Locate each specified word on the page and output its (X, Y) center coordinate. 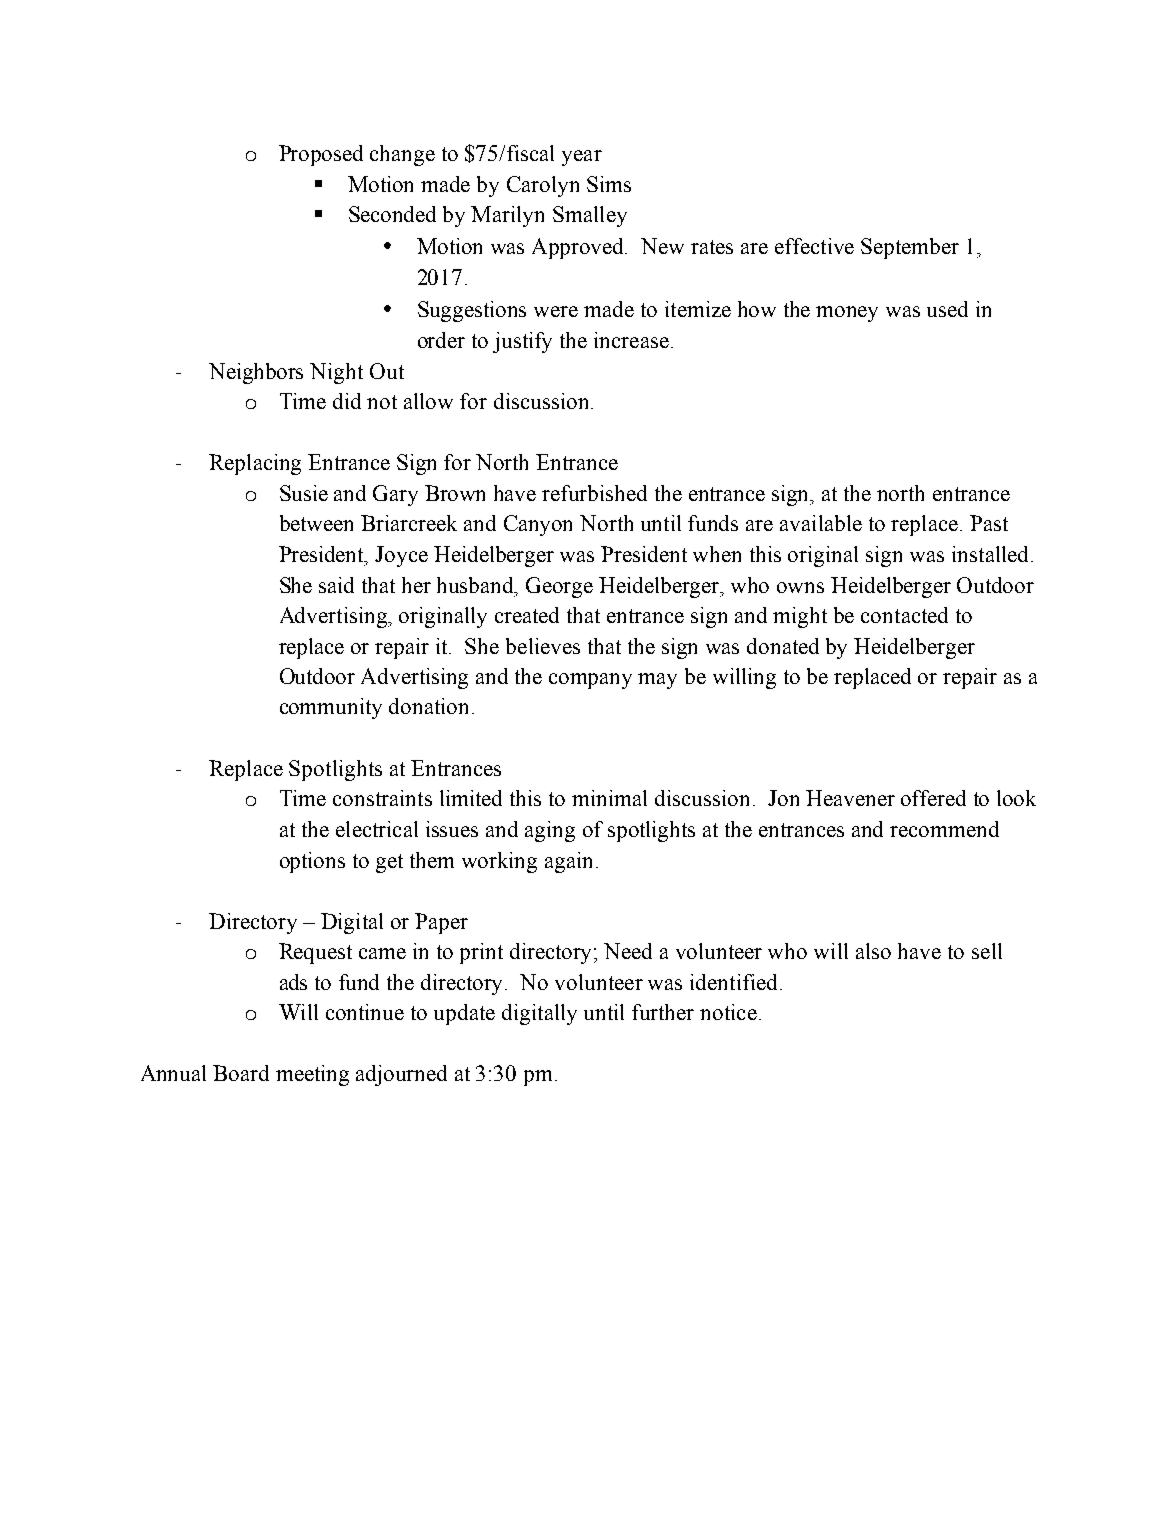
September (910, 248)
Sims (609, 184)
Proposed (321, 155)
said (336, 585)
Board (241, 1073)
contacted (904, 615)
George (559, 587)
